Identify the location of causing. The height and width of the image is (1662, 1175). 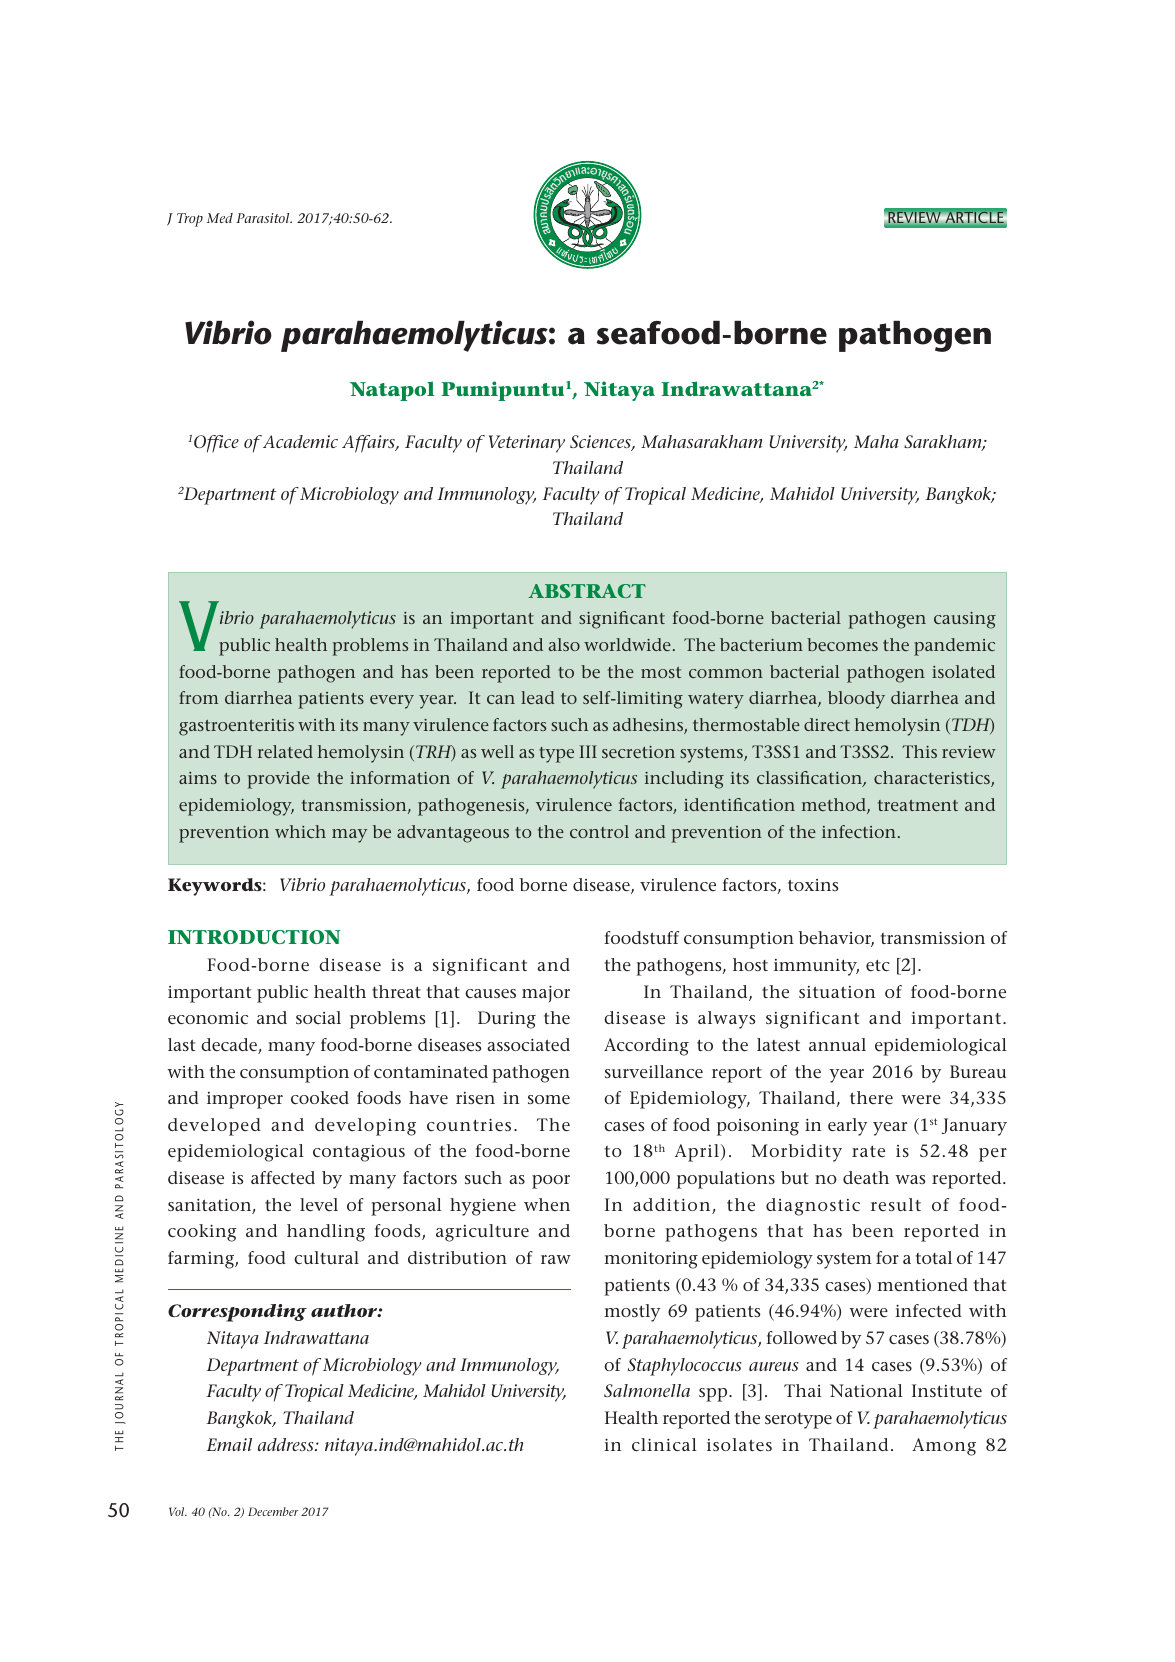
(965, 620).
